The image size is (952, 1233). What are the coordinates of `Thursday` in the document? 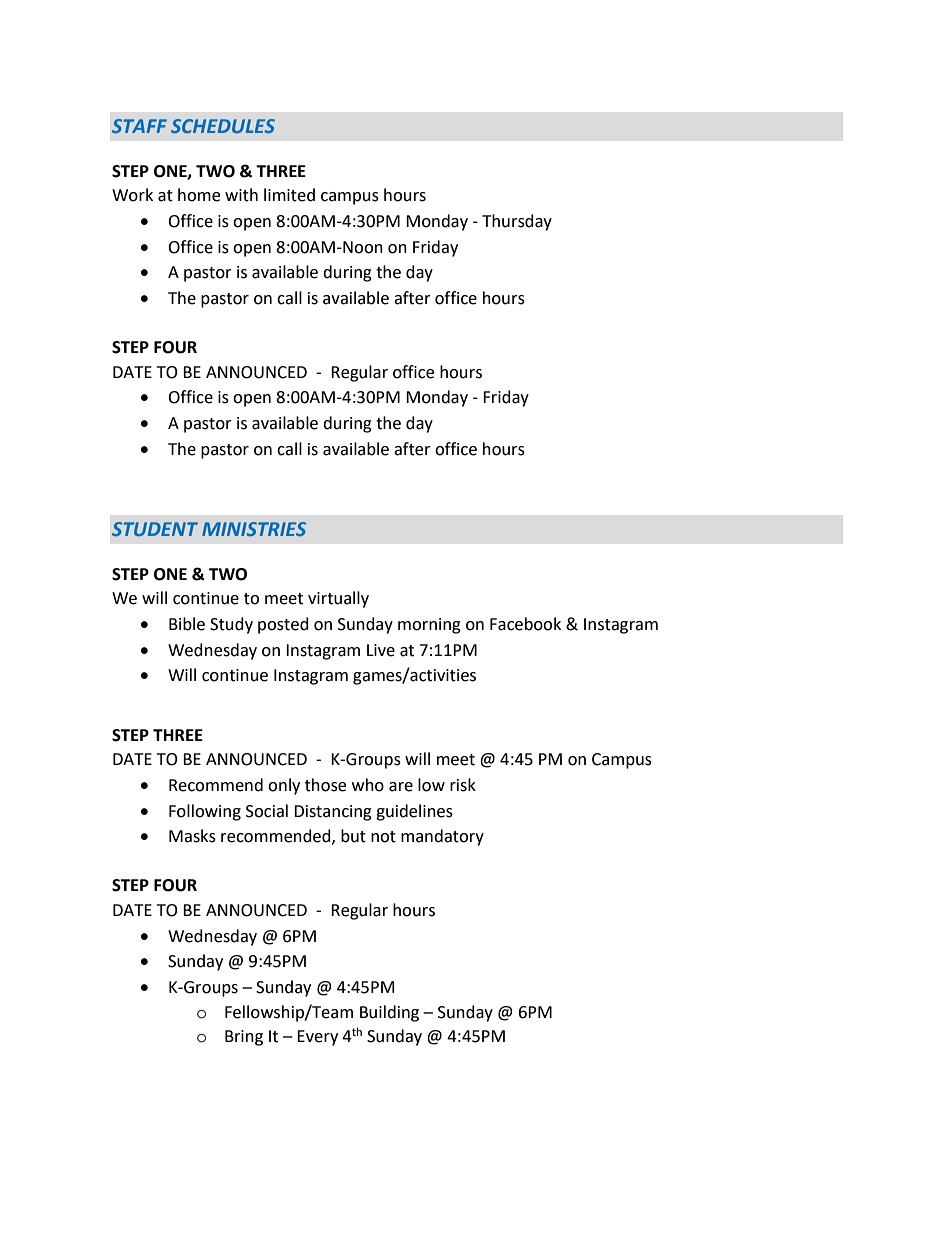 It's located at (517, 222).
